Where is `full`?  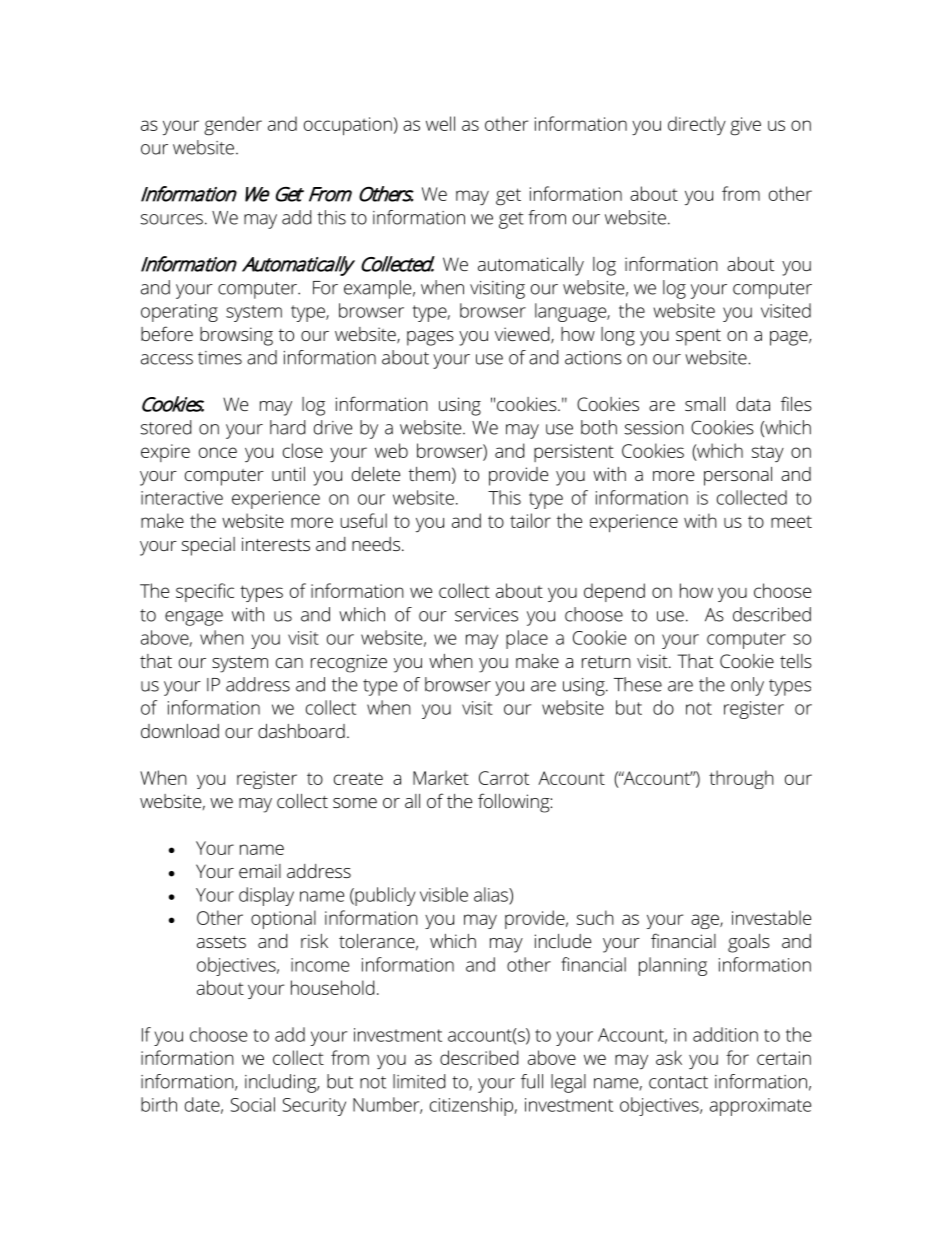
full is located at coordinates (532, 1081).
